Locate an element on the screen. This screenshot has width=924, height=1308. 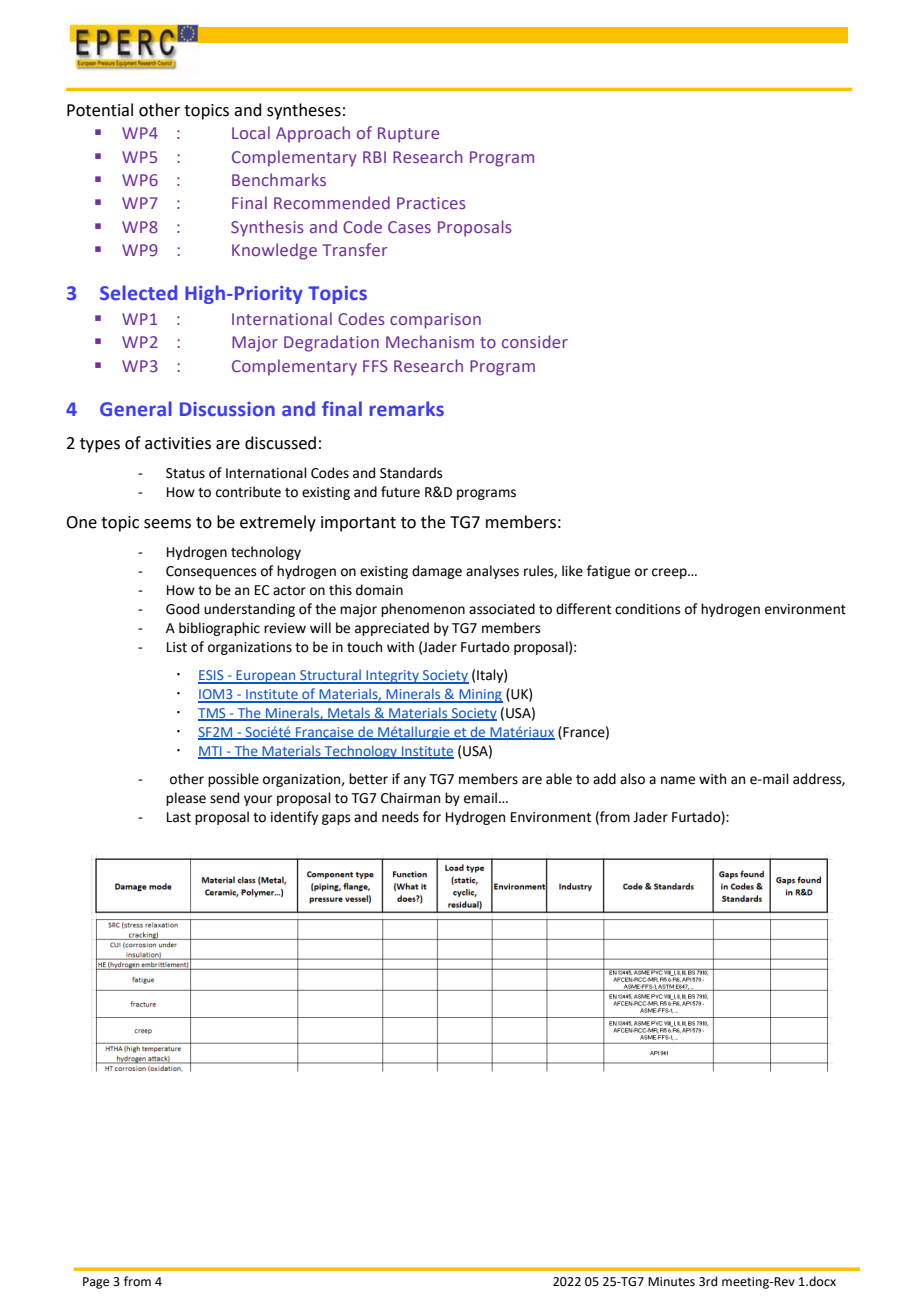
also is located at coordinates (632, 779).
